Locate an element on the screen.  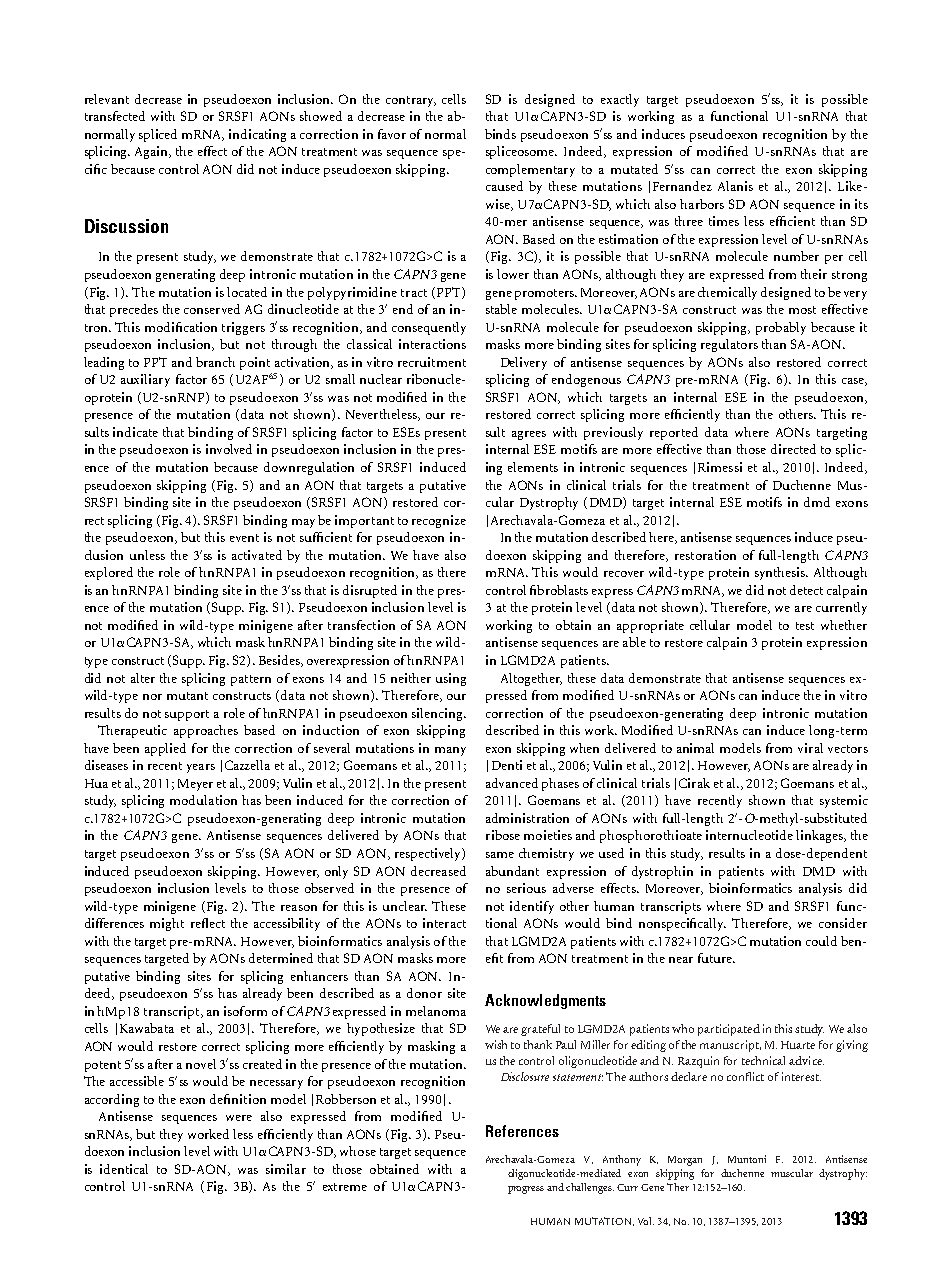
regulators is located at coordinates (729, 345).
